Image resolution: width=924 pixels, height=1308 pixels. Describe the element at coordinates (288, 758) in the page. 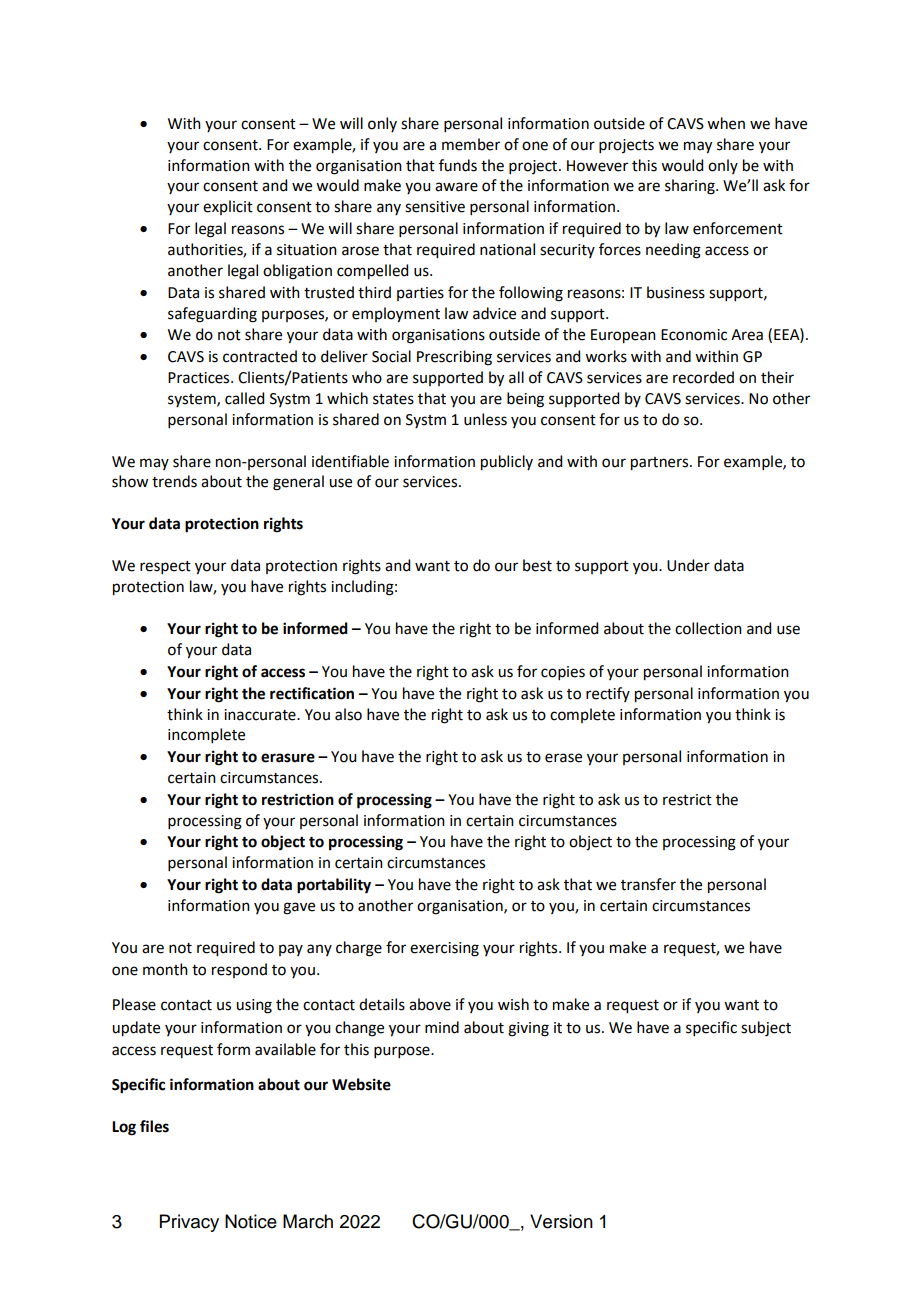

I see `erasure` at that location.
